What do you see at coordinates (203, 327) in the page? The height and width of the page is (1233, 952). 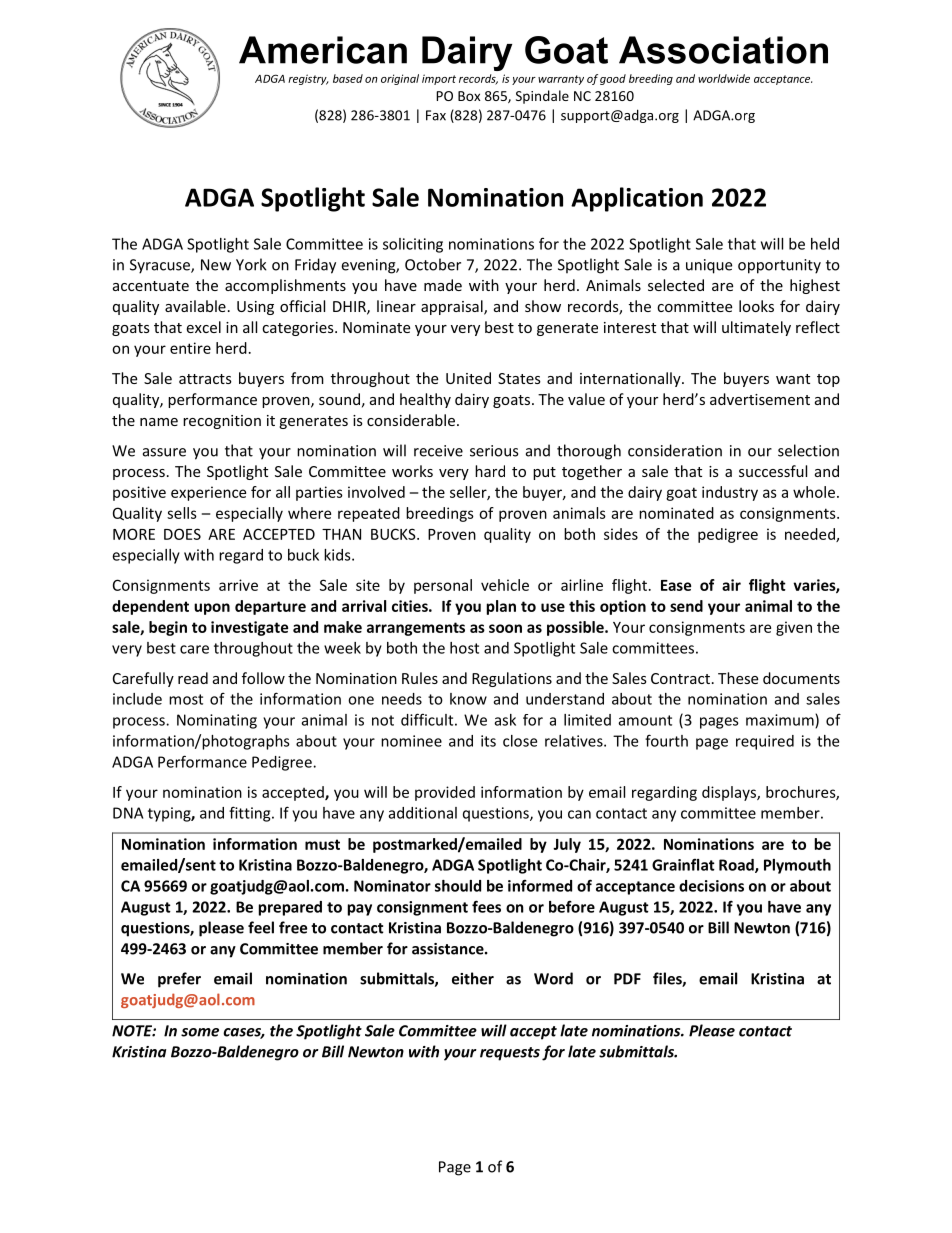 I see `excel` at bounding box center [203, 327].
